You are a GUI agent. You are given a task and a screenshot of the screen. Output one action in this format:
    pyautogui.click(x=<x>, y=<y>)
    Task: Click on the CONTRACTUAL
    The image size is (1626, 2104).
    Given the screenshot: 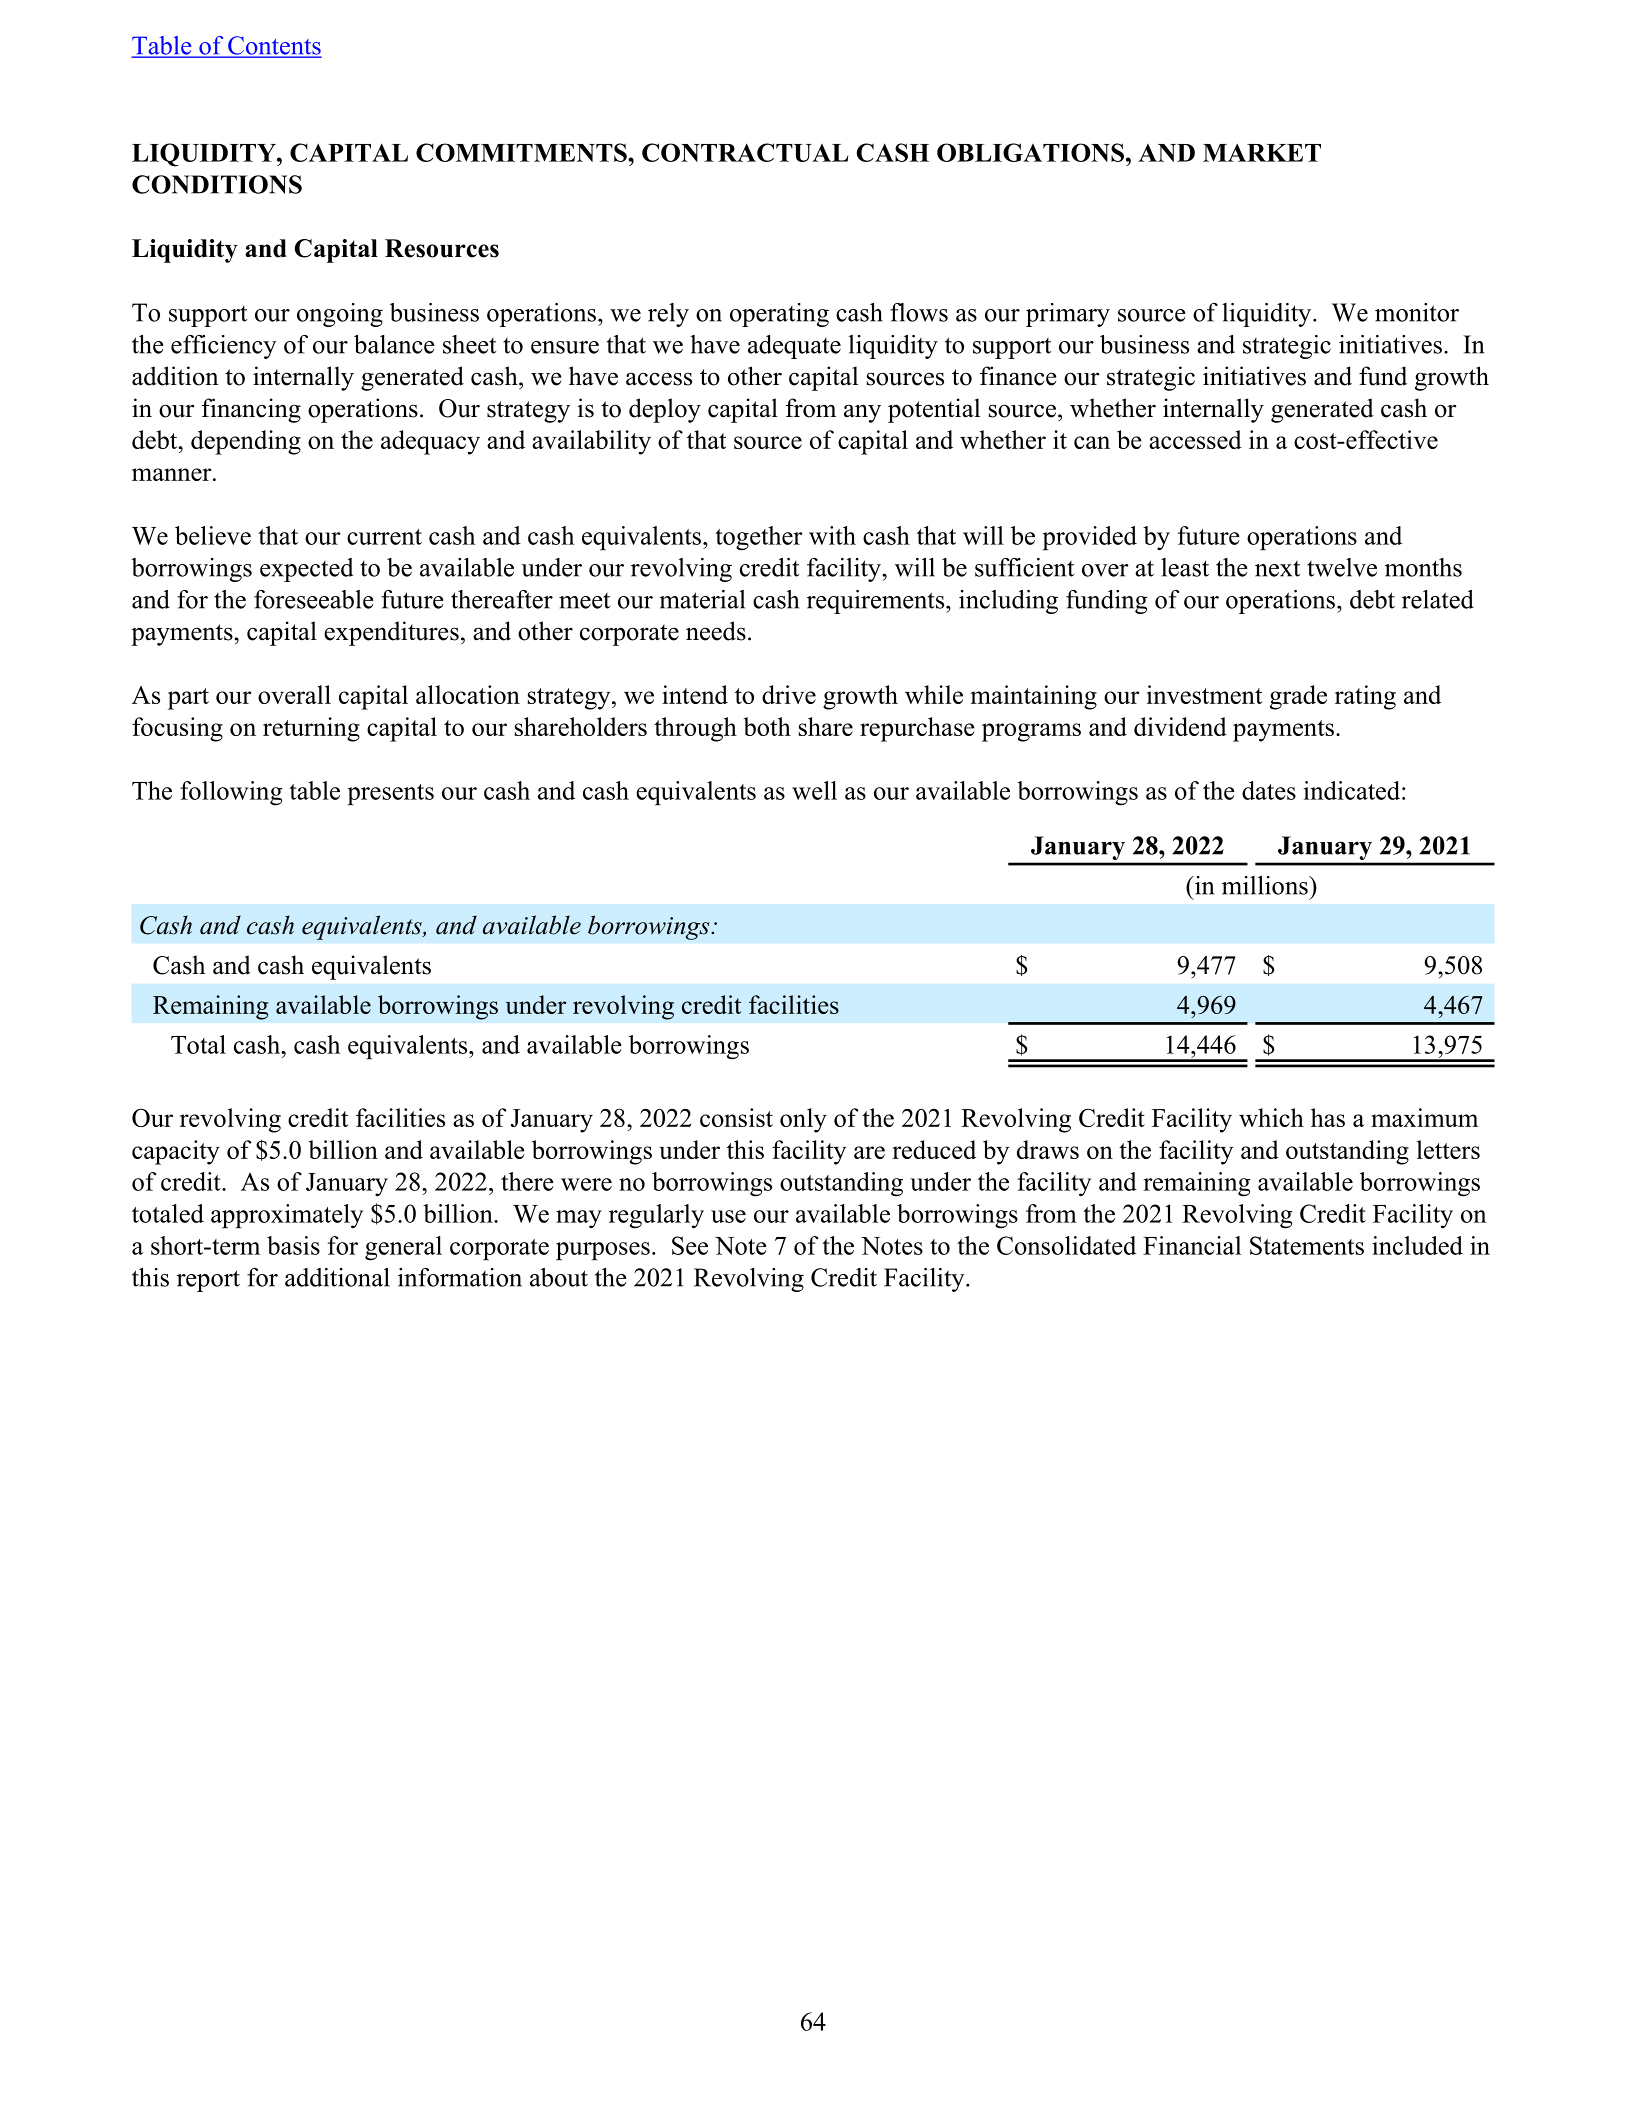 What is the action you would take?
    pyautogui.click(x=745, y=152)
